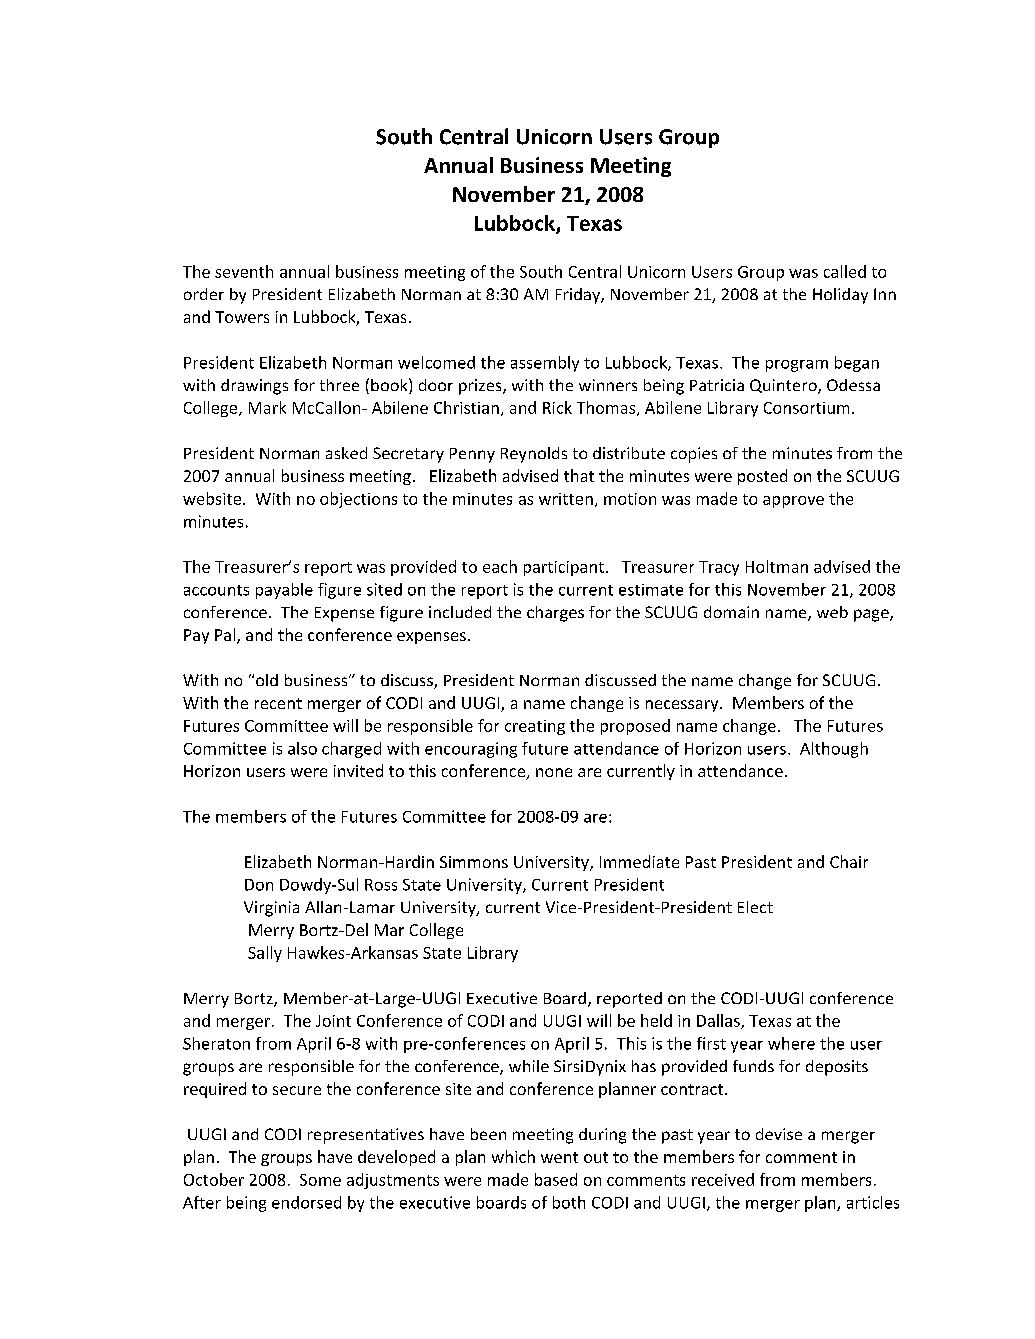  I want to click on Some, so click(320, 1180).
